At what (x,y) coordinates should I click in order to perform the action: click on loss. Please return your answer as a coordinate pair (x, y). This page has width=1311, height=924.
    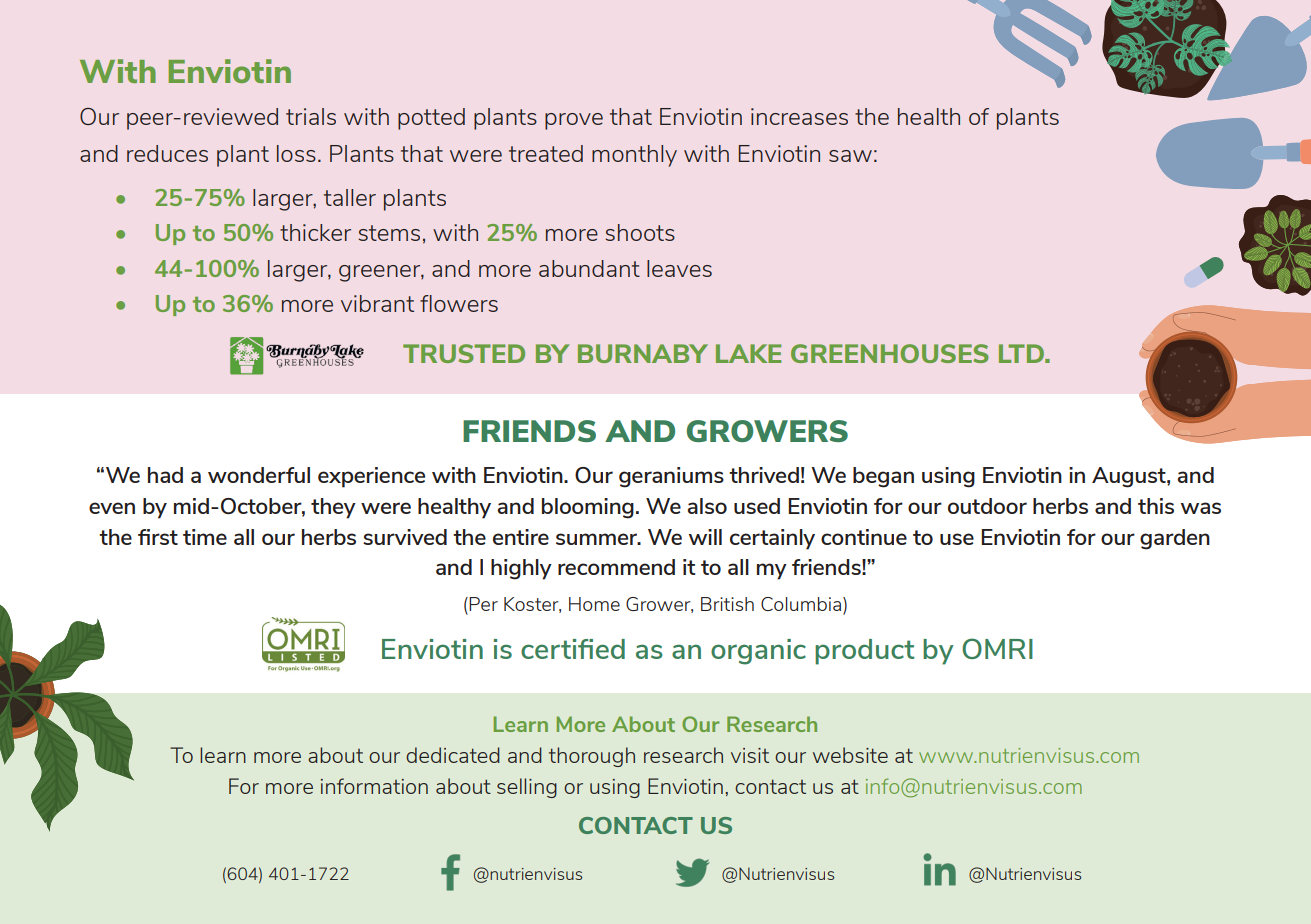
    Looking at the image, I should click on (296, 153).
